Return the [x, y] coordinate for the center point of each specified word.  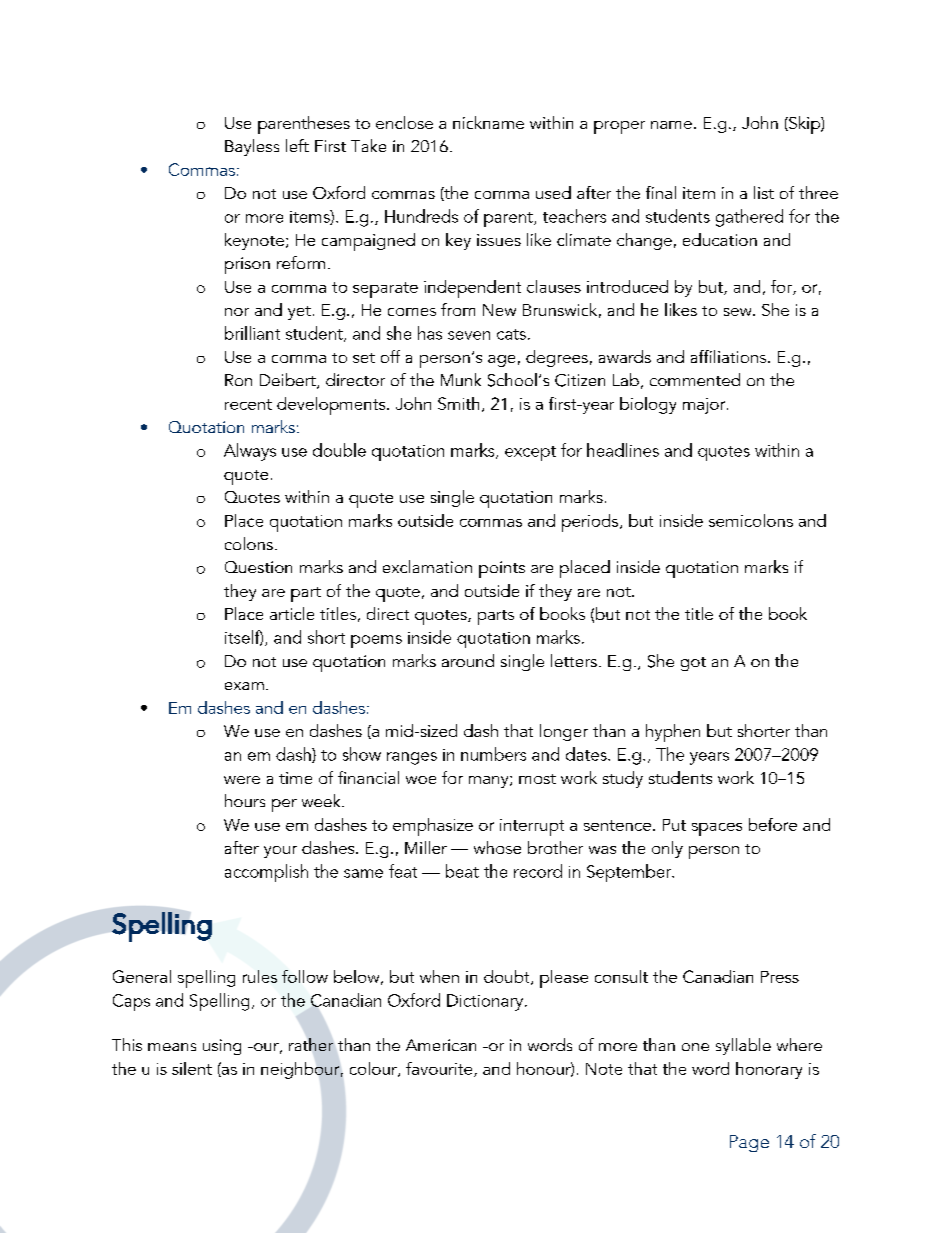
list [764, 192]
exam [244, 686]
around [468, 660]
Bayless [252, 147]
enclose [404, 122]
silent [192, 1068]
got [693, 664]
